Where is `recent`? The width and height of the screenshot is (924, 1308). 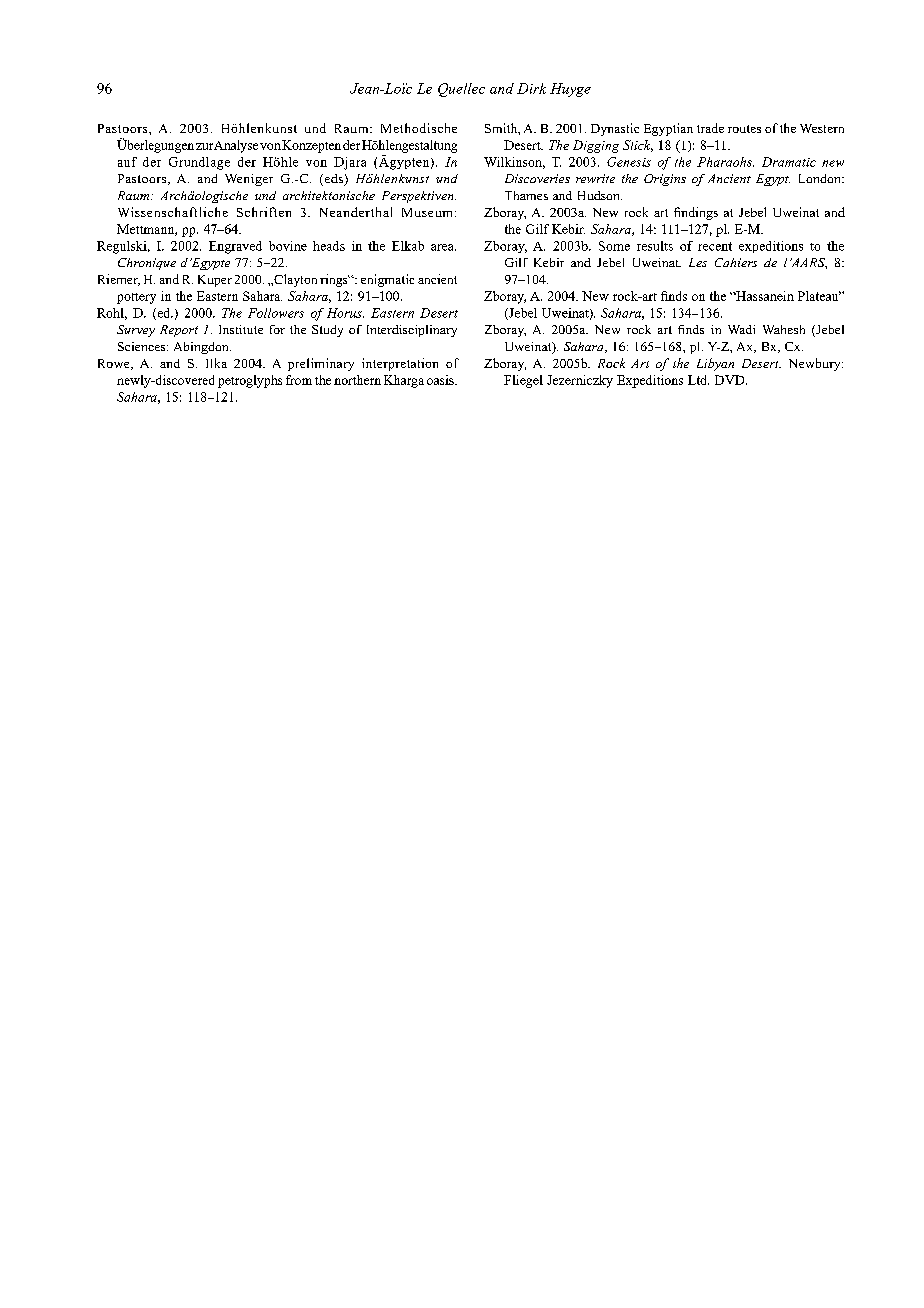
recent is located at coordinates (715, 246).
